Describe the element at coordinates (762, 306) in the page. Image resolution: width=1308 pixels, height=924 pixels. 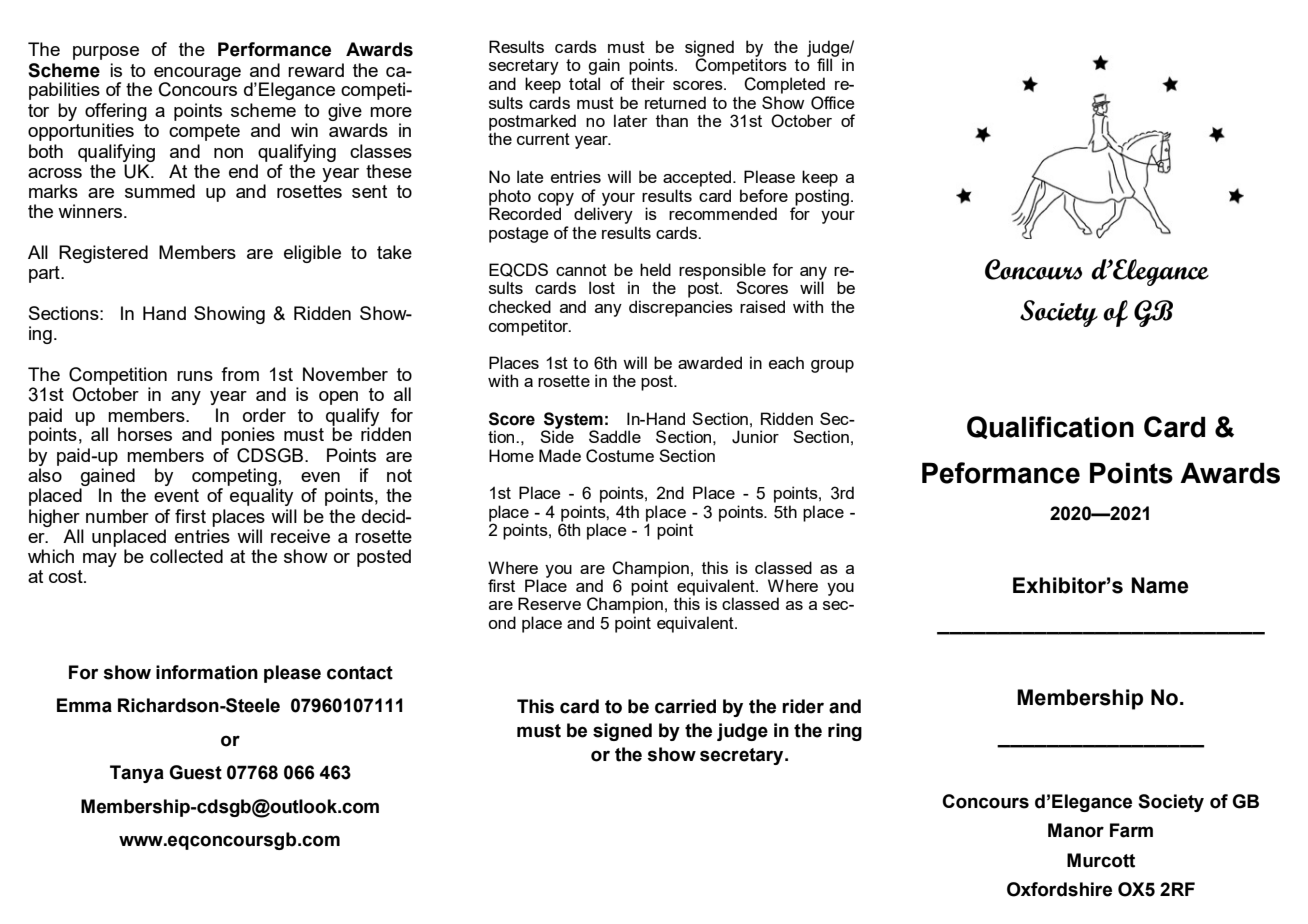
I see `raised` at that location.
